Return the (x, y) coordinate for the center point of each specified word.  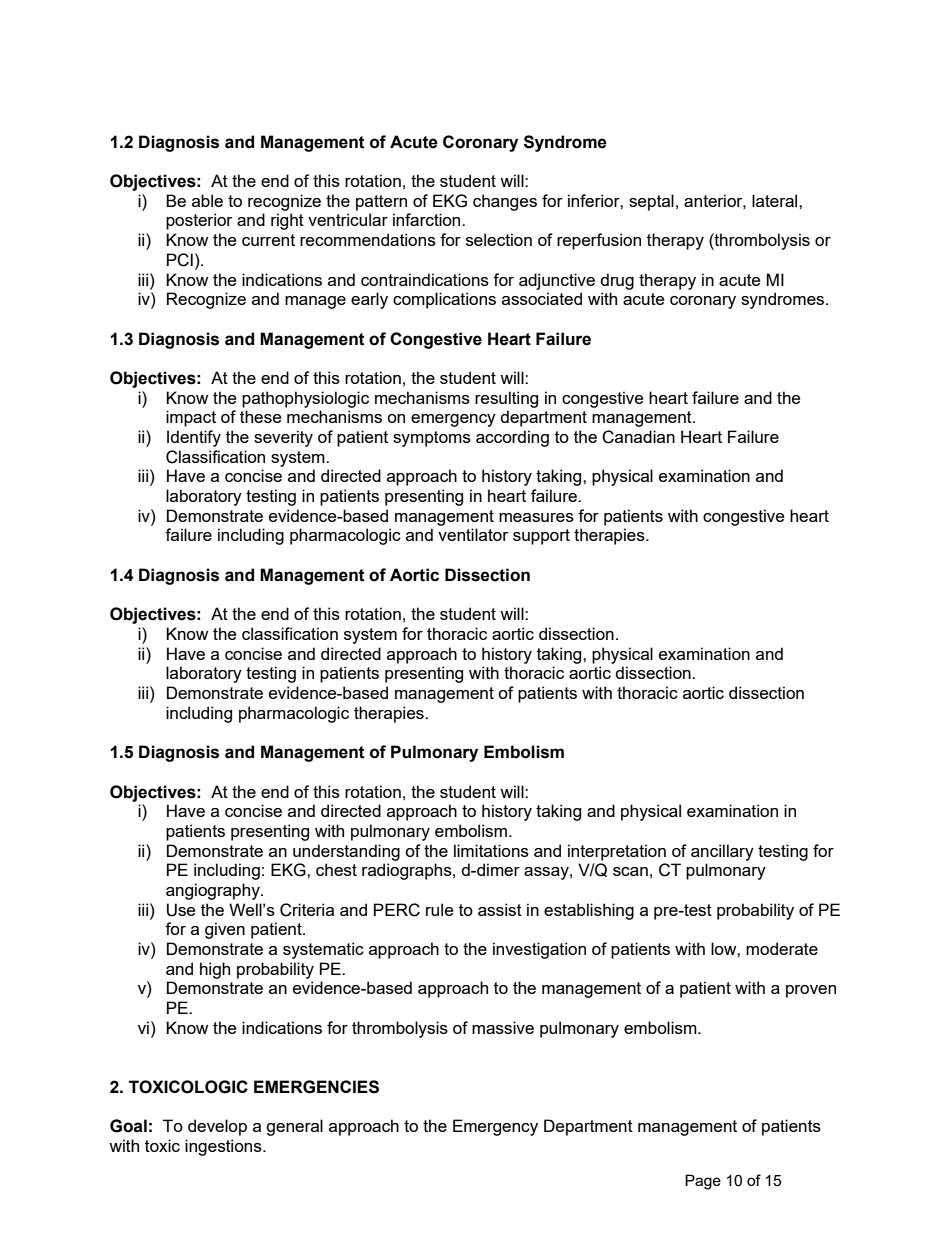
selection (499, 239)
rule (439, 909)
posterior (199, 221)
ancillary (722, 852)
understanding (346, 852)
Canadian (638, 437)
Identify (194, 438)
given (225, 930)
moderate (782, 948)
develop (217, 1127)
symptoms (432, 439)
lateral (776, 200)
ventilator (473, 534)
